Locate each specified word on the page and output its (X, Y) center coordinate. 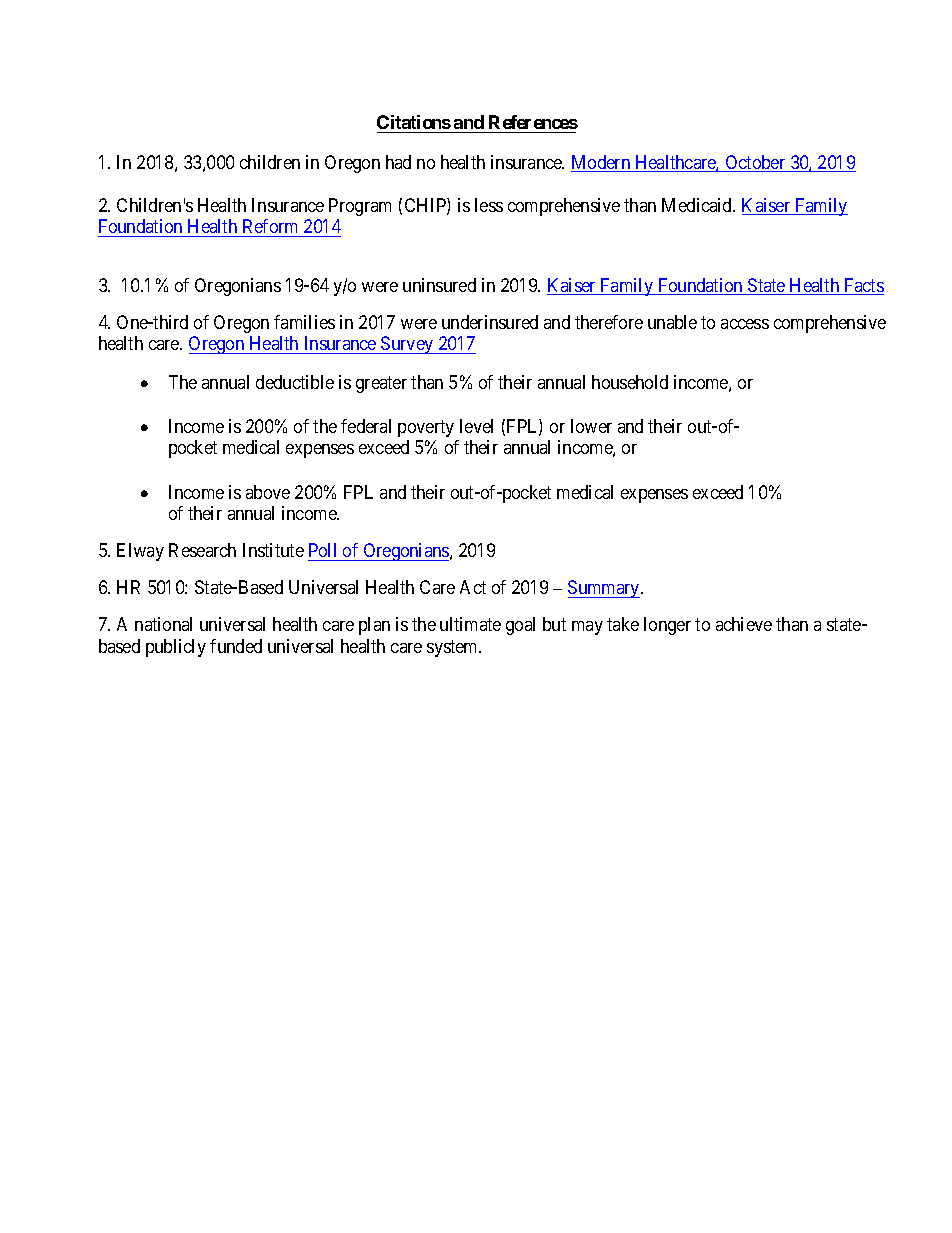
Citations (414, 122)
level (476, 426)
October (755, 163)
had (398, 162)
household (630, 382)
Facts (863, 286)
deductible (295, 382)
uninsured (439, 285)
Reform (270, 226)
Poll (324, 552)
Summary (605, 589)
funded (236, 646)
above (268, 492)
